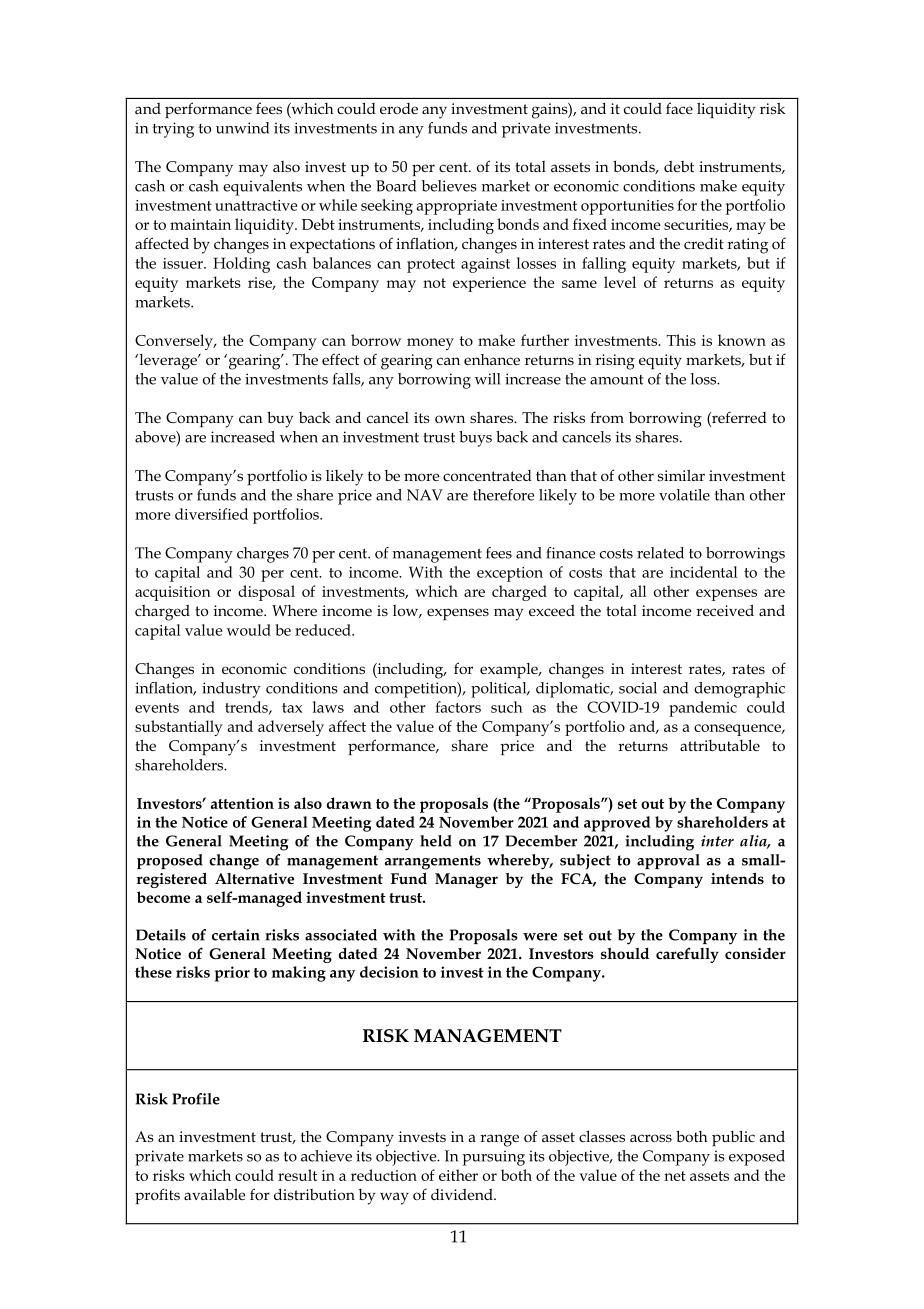 The image size is (924, 1309). What do you see at coordinates (638, 688) in the screenshot?
I see `social` at bounding box center [638, 688].
